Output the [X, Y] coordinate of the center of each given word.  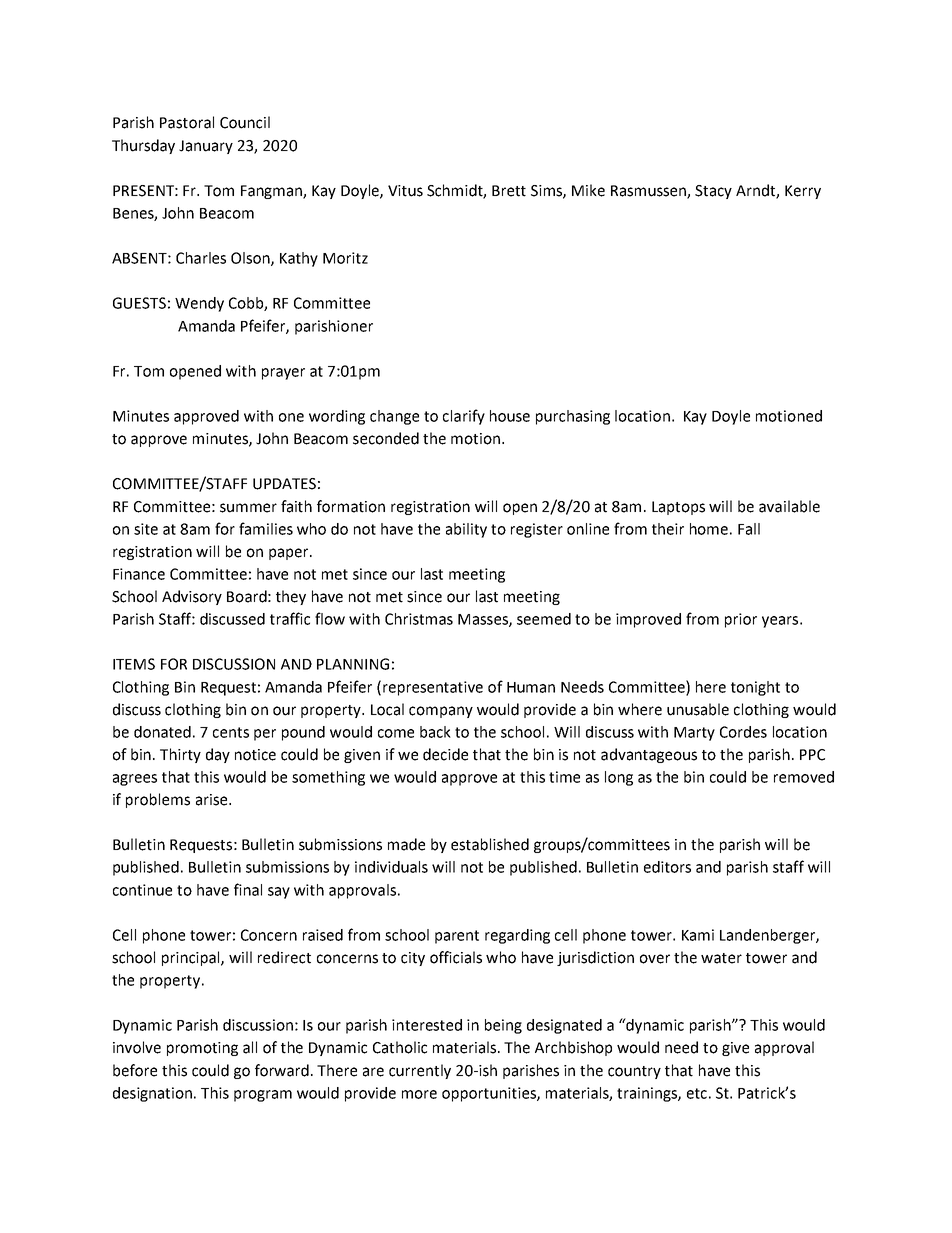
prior [741, 620]
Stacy [713, 192]
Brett [509, 191]
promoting [202, 1049]
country [634, 1072]
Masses [484, 620]
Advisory [192, 597]
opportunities [490, 1094]
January [206, 147]
